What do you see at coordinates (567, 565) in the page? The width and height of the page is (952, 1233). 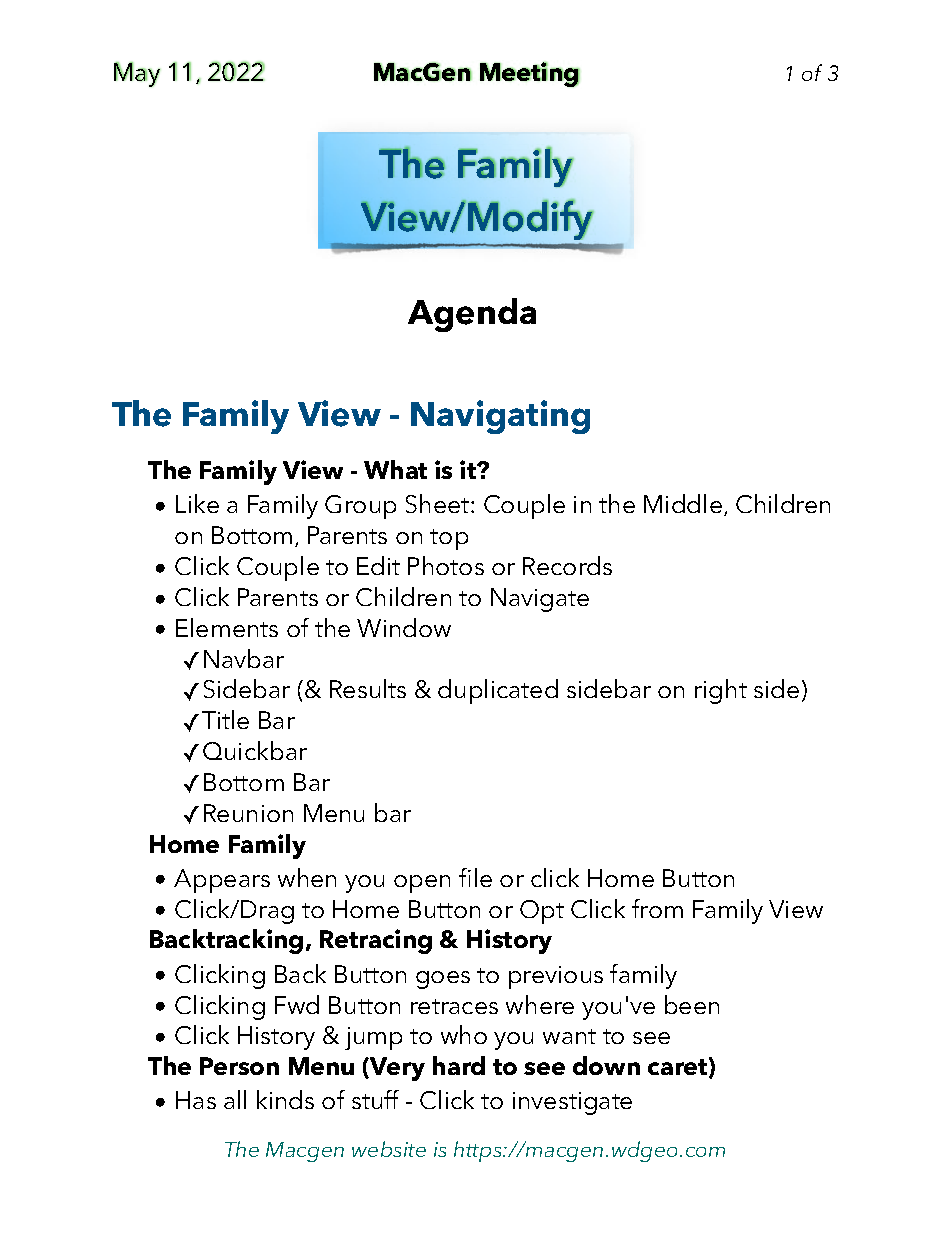 I see `Records` at bounding box center [567, 565].
